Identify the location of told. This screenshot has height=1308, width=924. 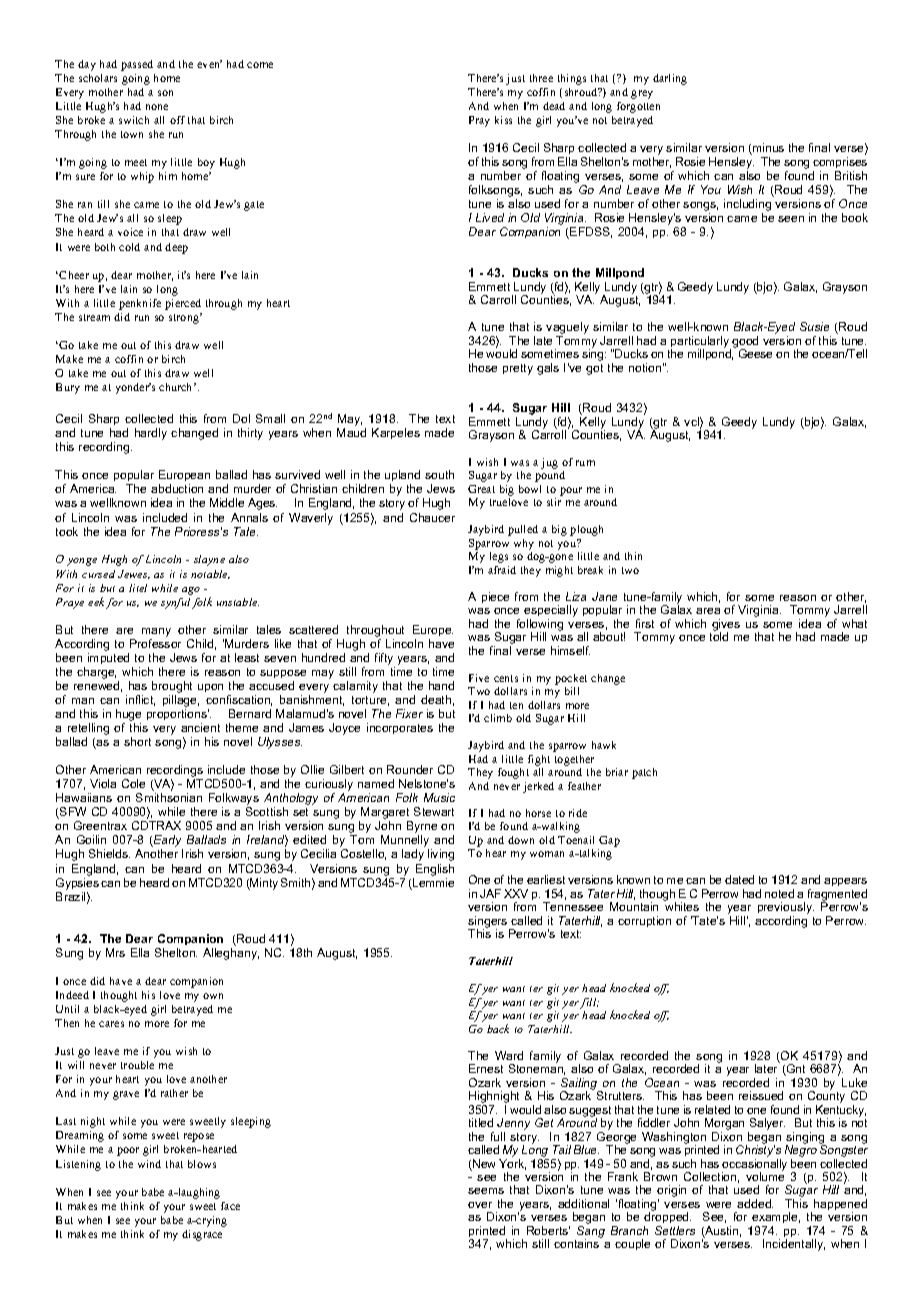
(719, 636).
